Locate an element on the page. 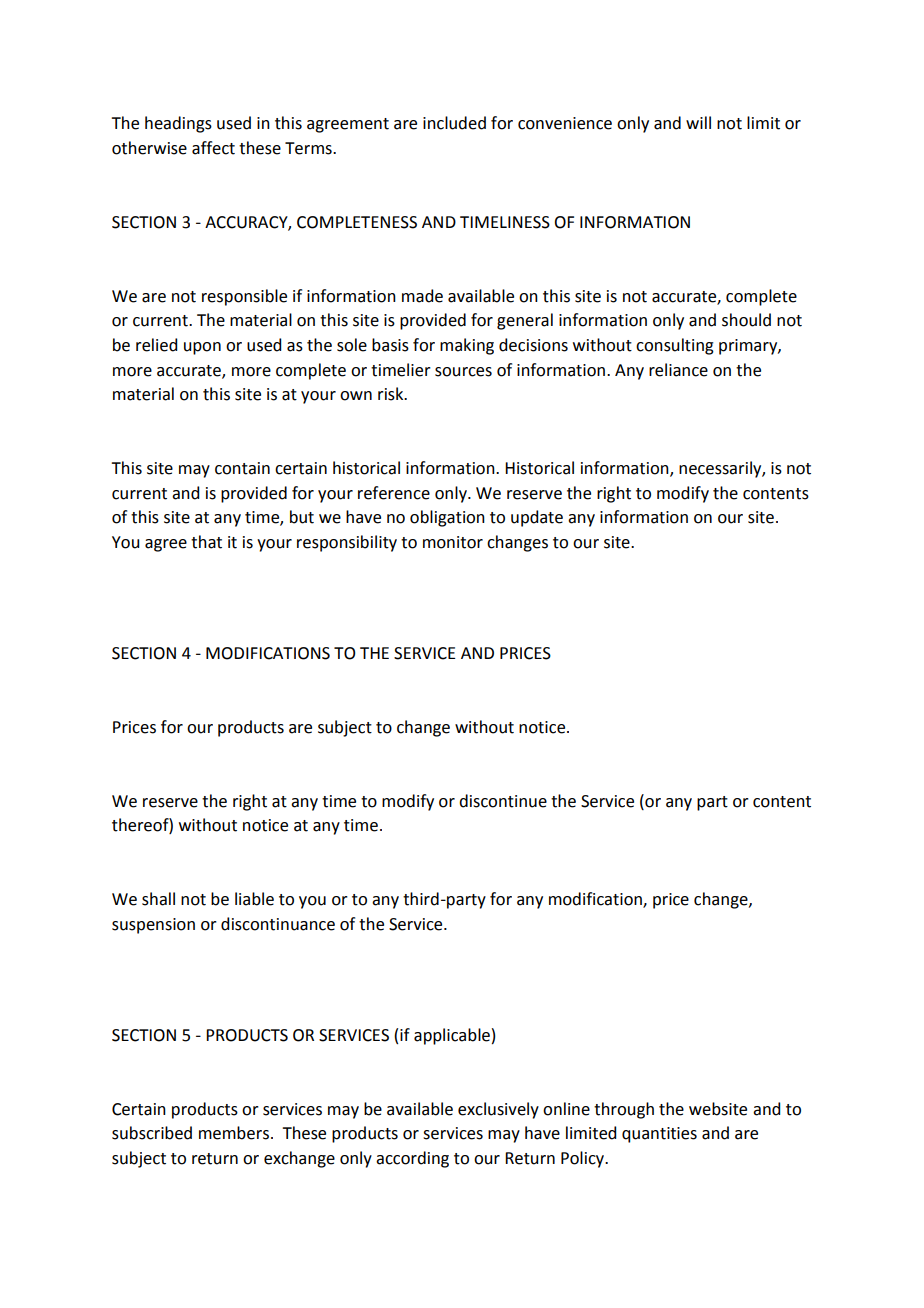 The height and width of the page is (1308, 924). according is located at coordinates (412, 1159).
